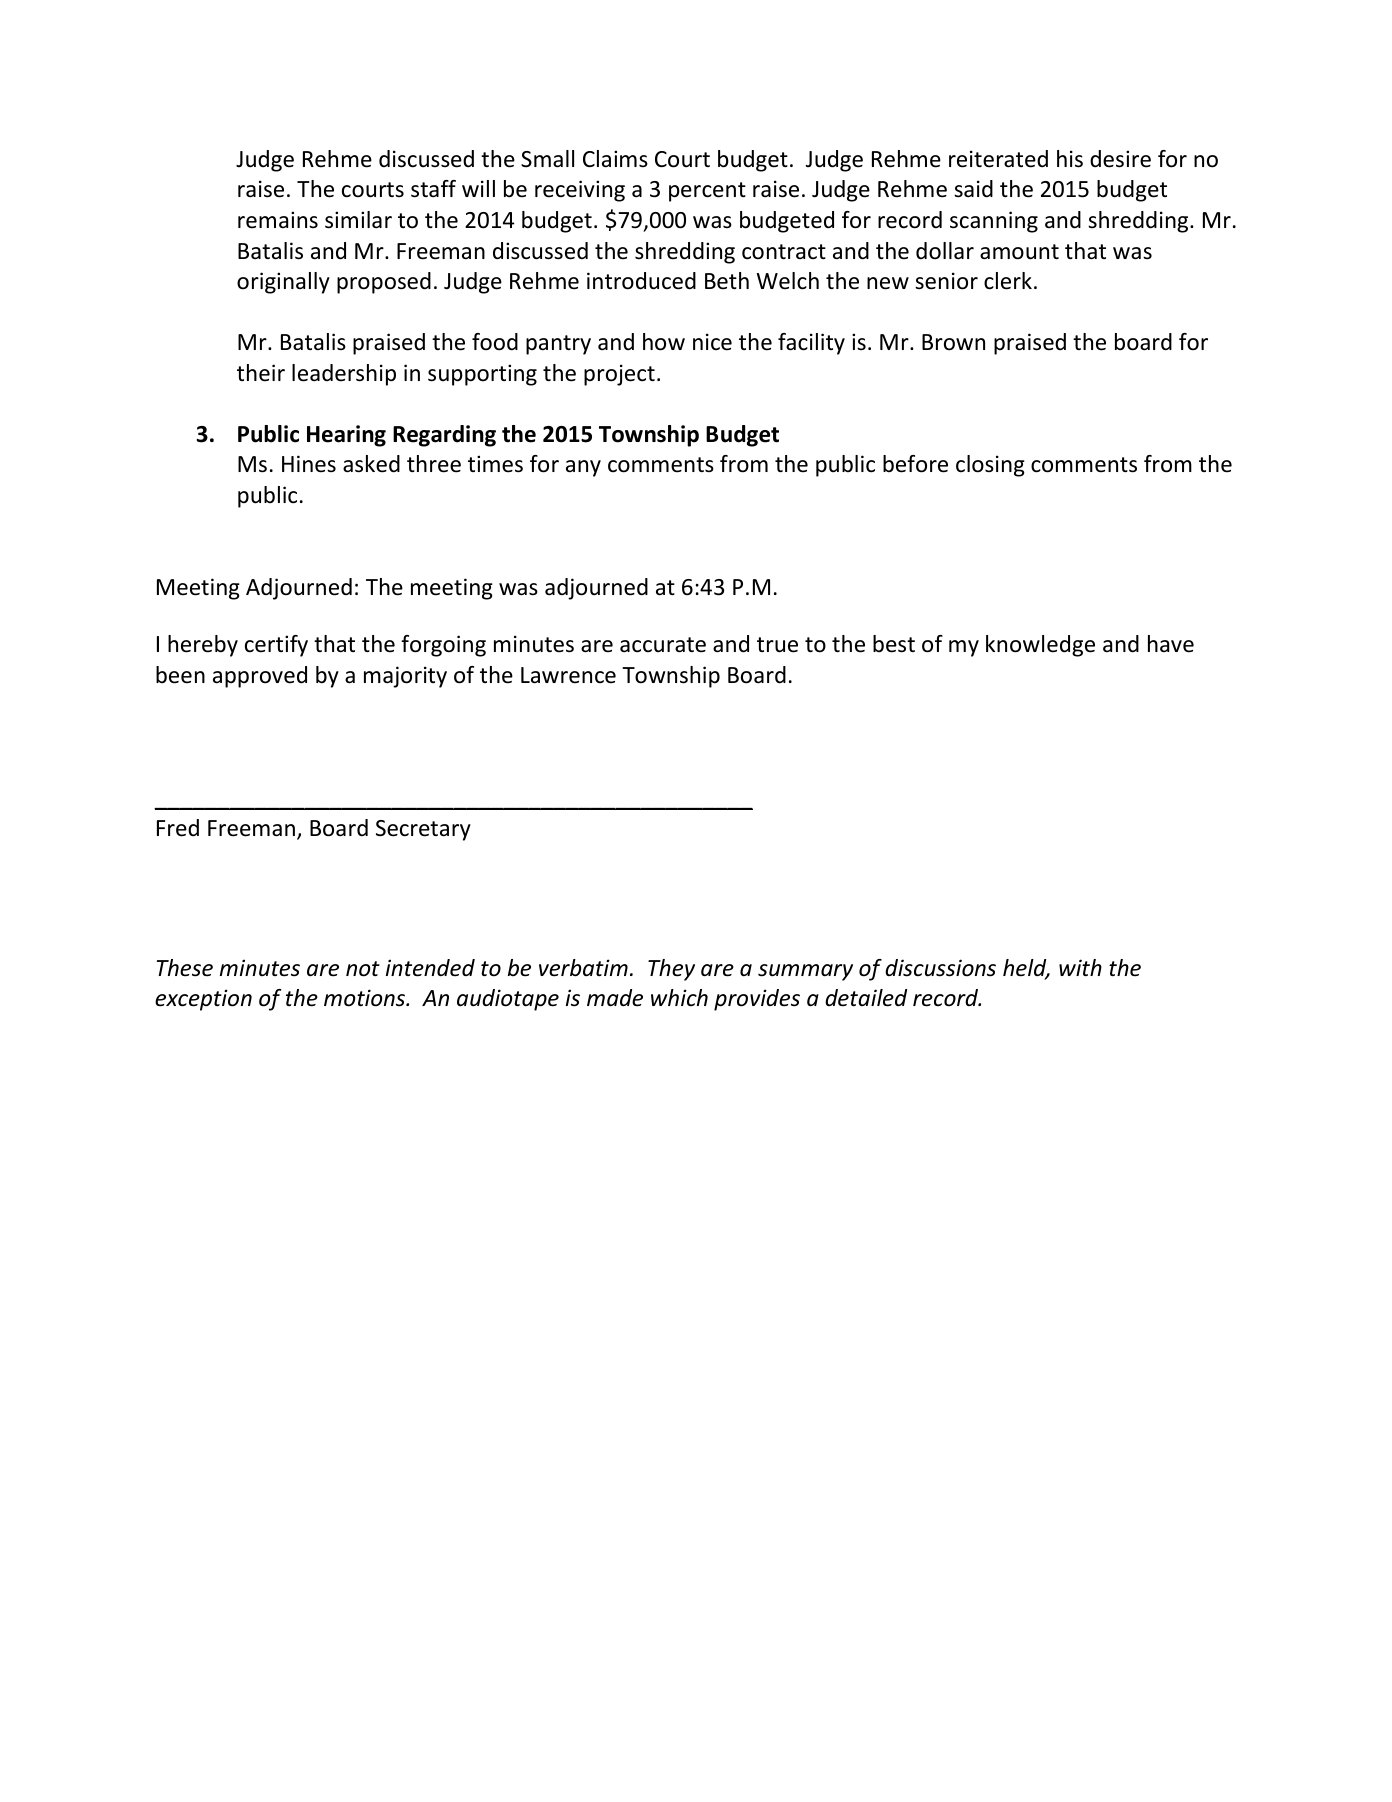 The height and width of the image is (1802, 1392). What do you see at coordinates (363, 969) in the image?
I see `not` at bounding box center [363, 969].
